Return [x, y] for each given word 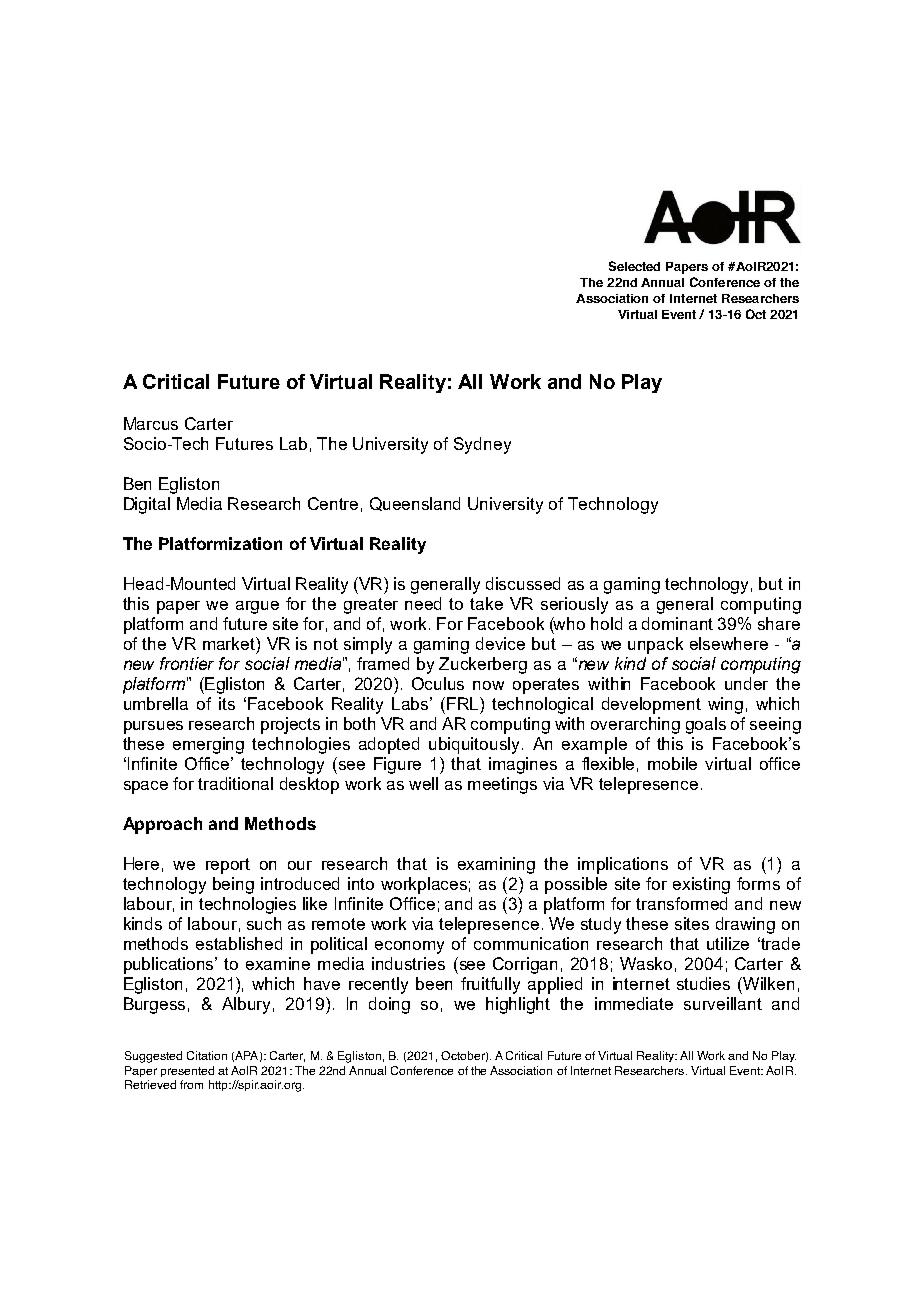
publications [170, 965]
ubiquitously [476, 745]
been [434, 983]
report [228, 866]
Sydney [482, 445]
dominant [677, 623]
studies [703, 983]
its [227, 703]
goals [706, 725]
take [486, 603]
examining [496, 865]
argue [257, 607]
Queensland [415, 504]
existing [701, 885]
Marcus [151, 423]
